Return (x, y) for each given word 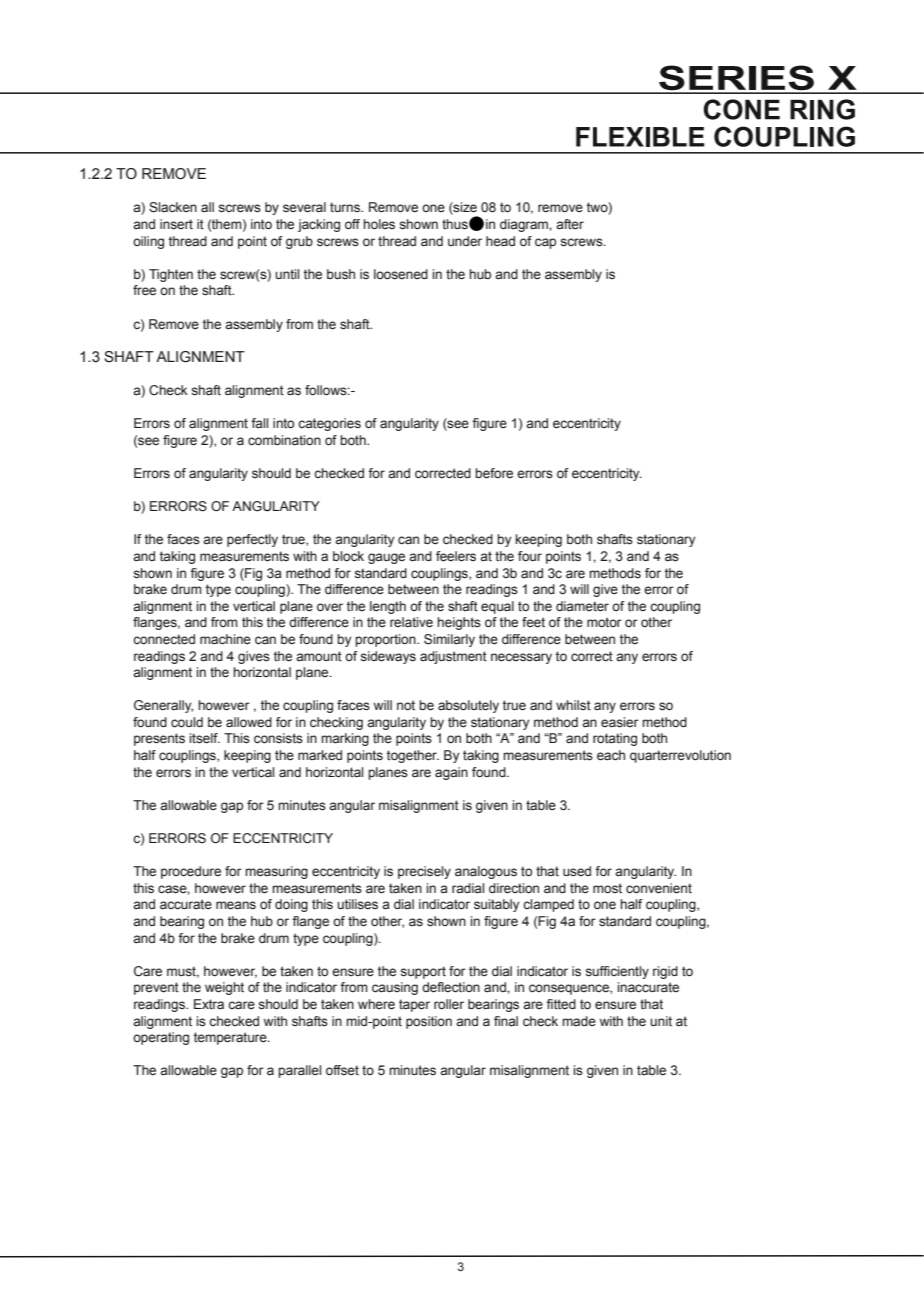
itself (204, 738)
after (570, 224)
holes (379, 224)
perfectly (252, 540)
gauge (386, 558)
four (530, 556)
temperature (231, 1038)
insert (176, 224)
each (611, 755)
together (413, 756)
